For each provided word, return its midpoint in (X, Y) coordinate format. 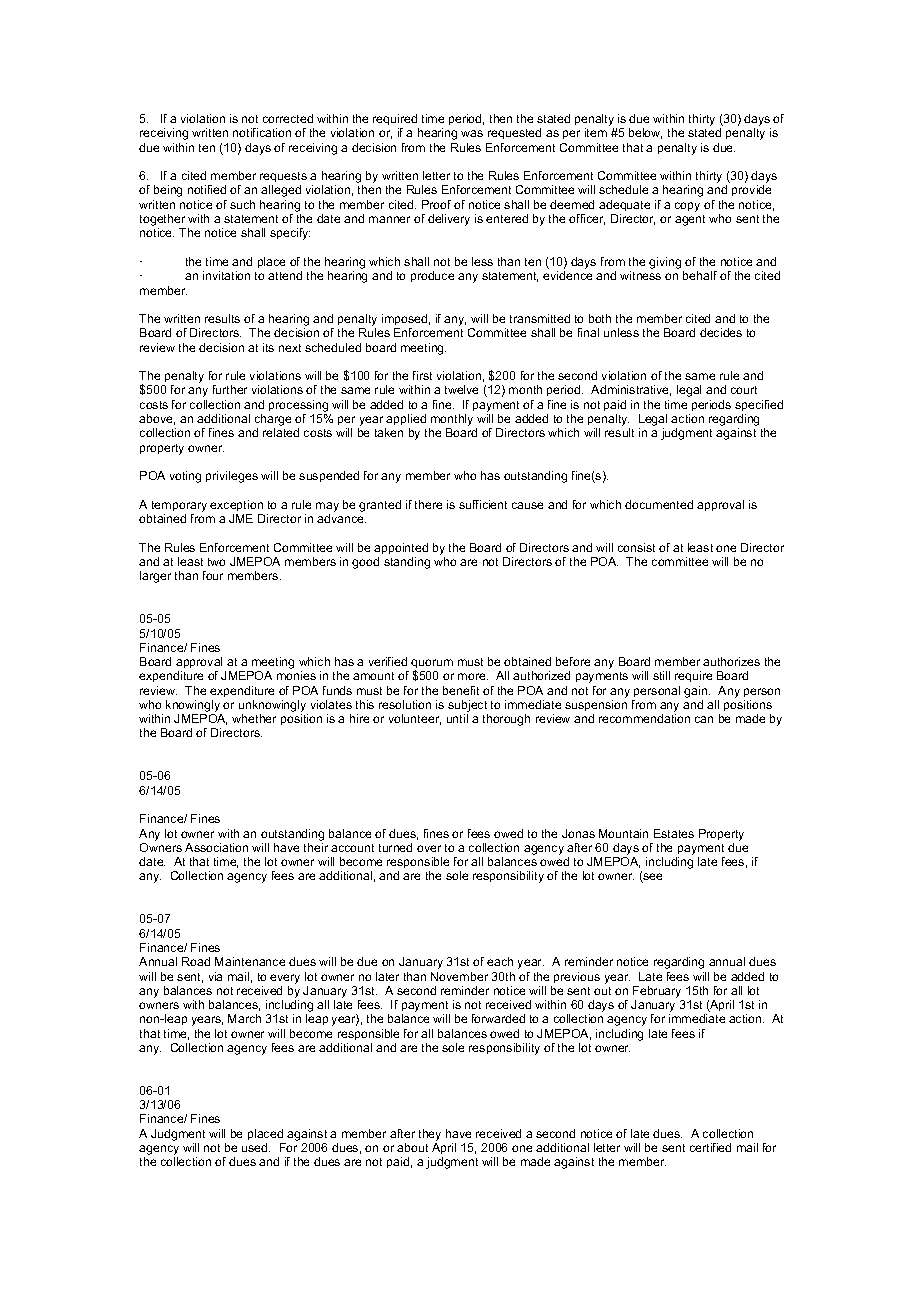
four (213, 575)
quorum (432, 665)
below (645, 133)
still (661, 675)
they (430, 1135)
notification (262, 132)
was (472, 133)
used (256, 1147)
